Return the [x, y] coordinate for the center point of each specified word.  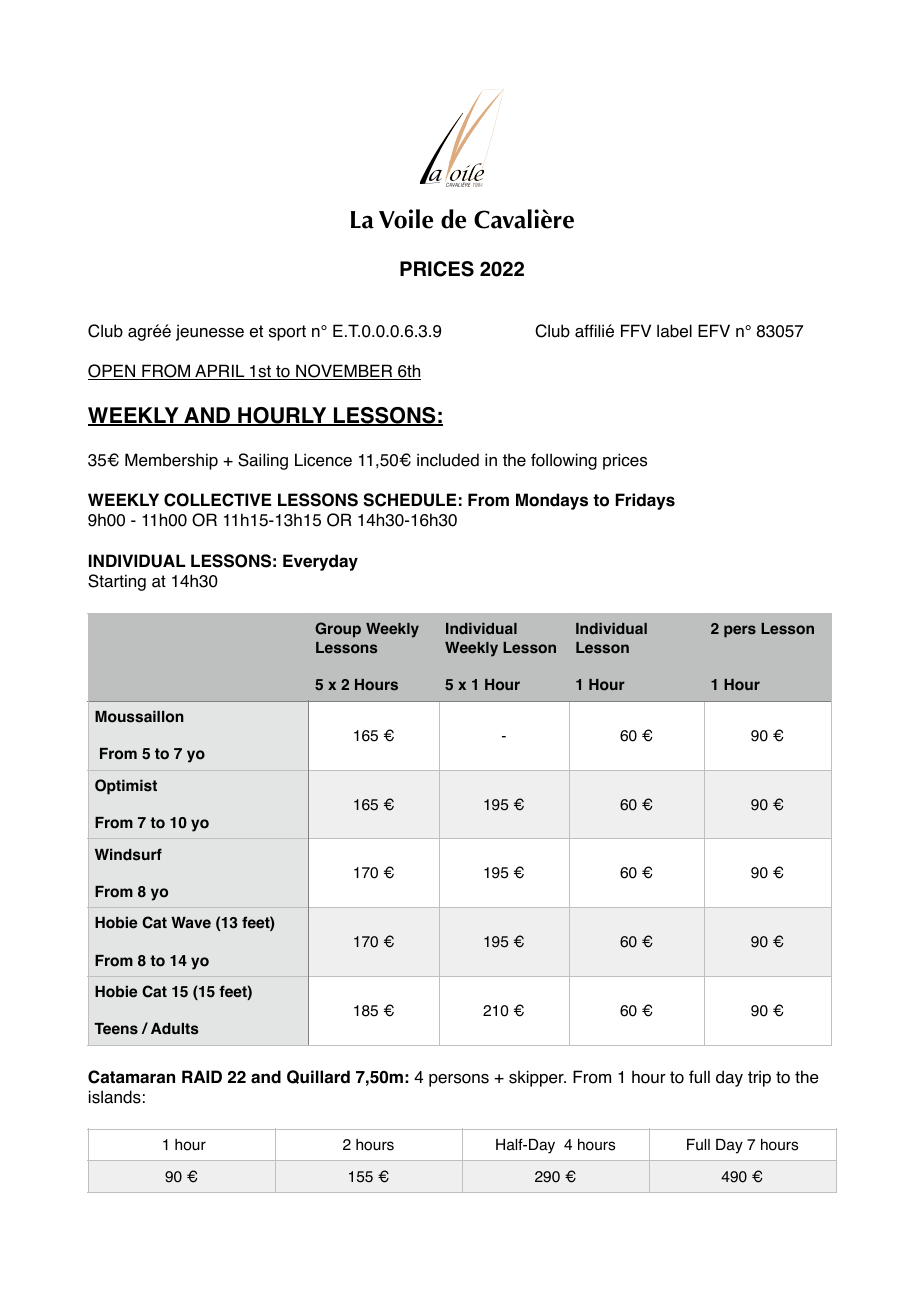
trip [759, 1078]
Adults [175, 1029]
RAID [202, 1076]
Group [338, 630]
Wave [191, 923]
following [564, 461]
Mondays [552, 501]
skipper [537, 1078]
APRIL [220, 372]
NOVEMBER [344, 372]
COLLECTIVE [217, 500]
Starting [117, 582]
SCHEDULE [409, 500]
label [674, 331]
